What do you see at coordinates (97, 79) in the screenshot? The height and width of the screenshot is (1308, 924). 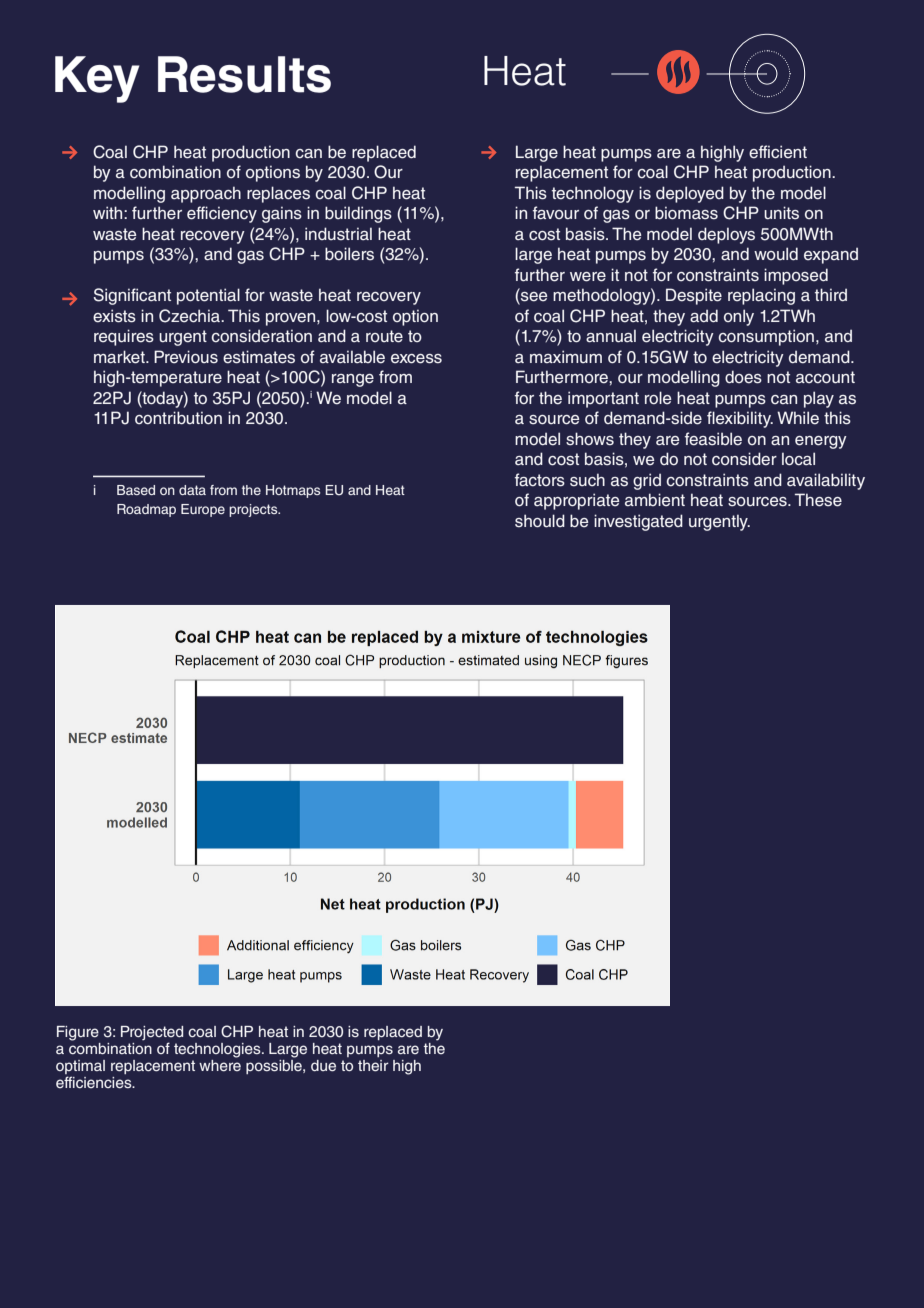 I see `Key` at bounding box center [97, 79].
